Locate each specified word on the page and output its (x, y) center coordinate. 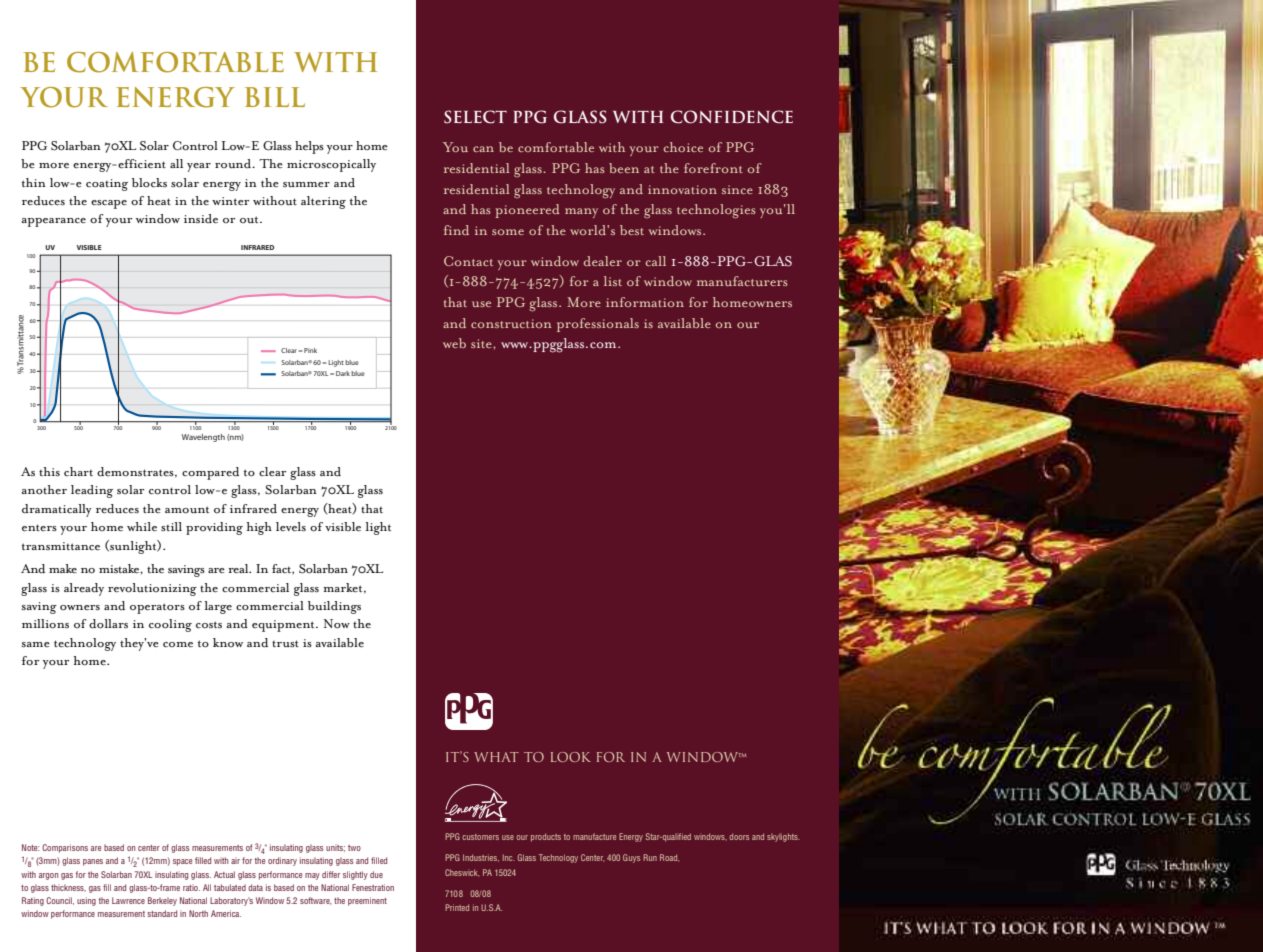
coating (107, 185)
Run (650, 857)
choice (683, 147)
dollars (108, 624)
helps (309, 147)
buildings (334, 607)
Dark (343, 373)
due (376, 874)
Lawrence (128, 900)
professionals (598, 325)
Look (571, 757)
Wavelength (203, 438)
